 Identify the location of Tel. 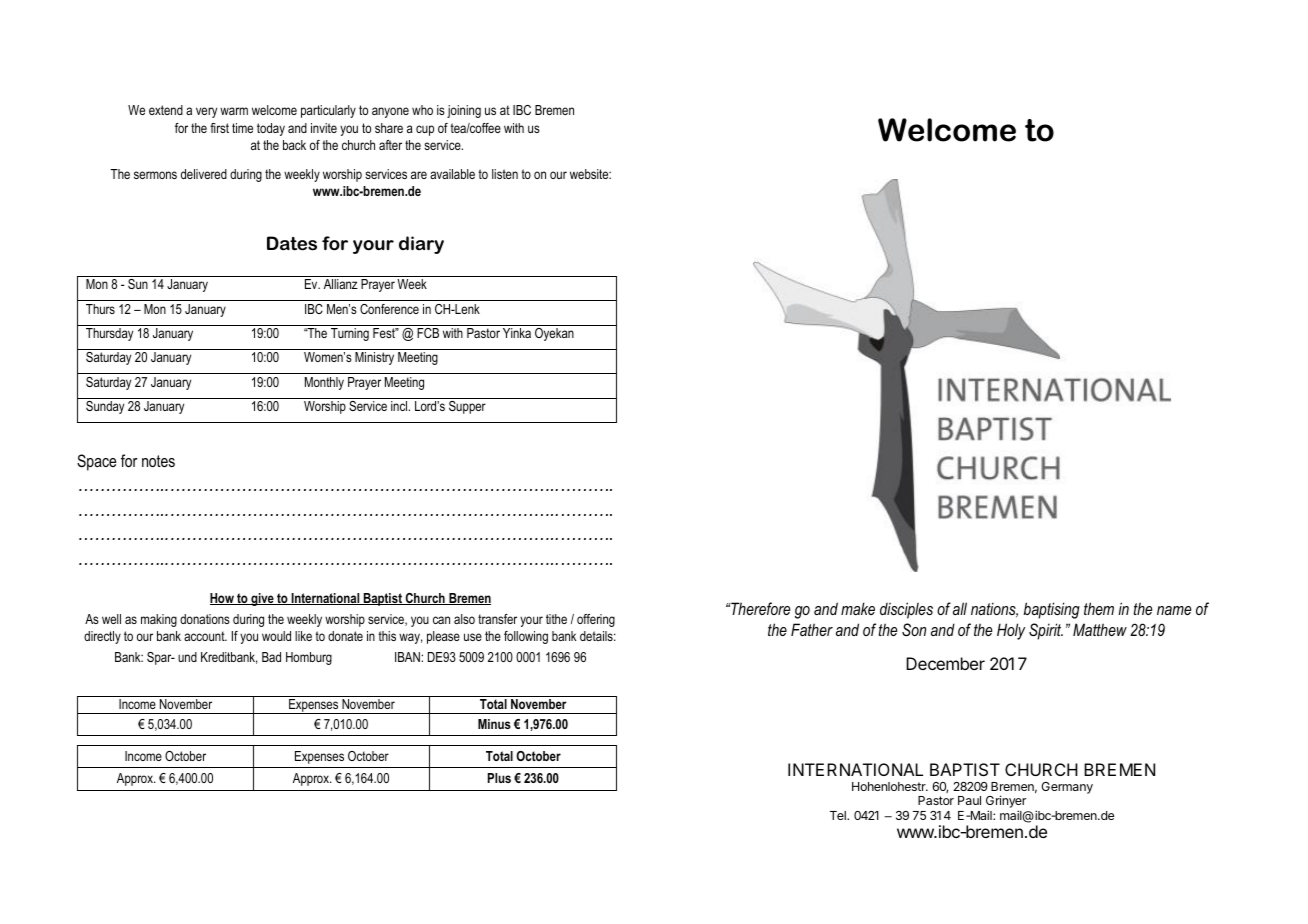
(839, 815).
